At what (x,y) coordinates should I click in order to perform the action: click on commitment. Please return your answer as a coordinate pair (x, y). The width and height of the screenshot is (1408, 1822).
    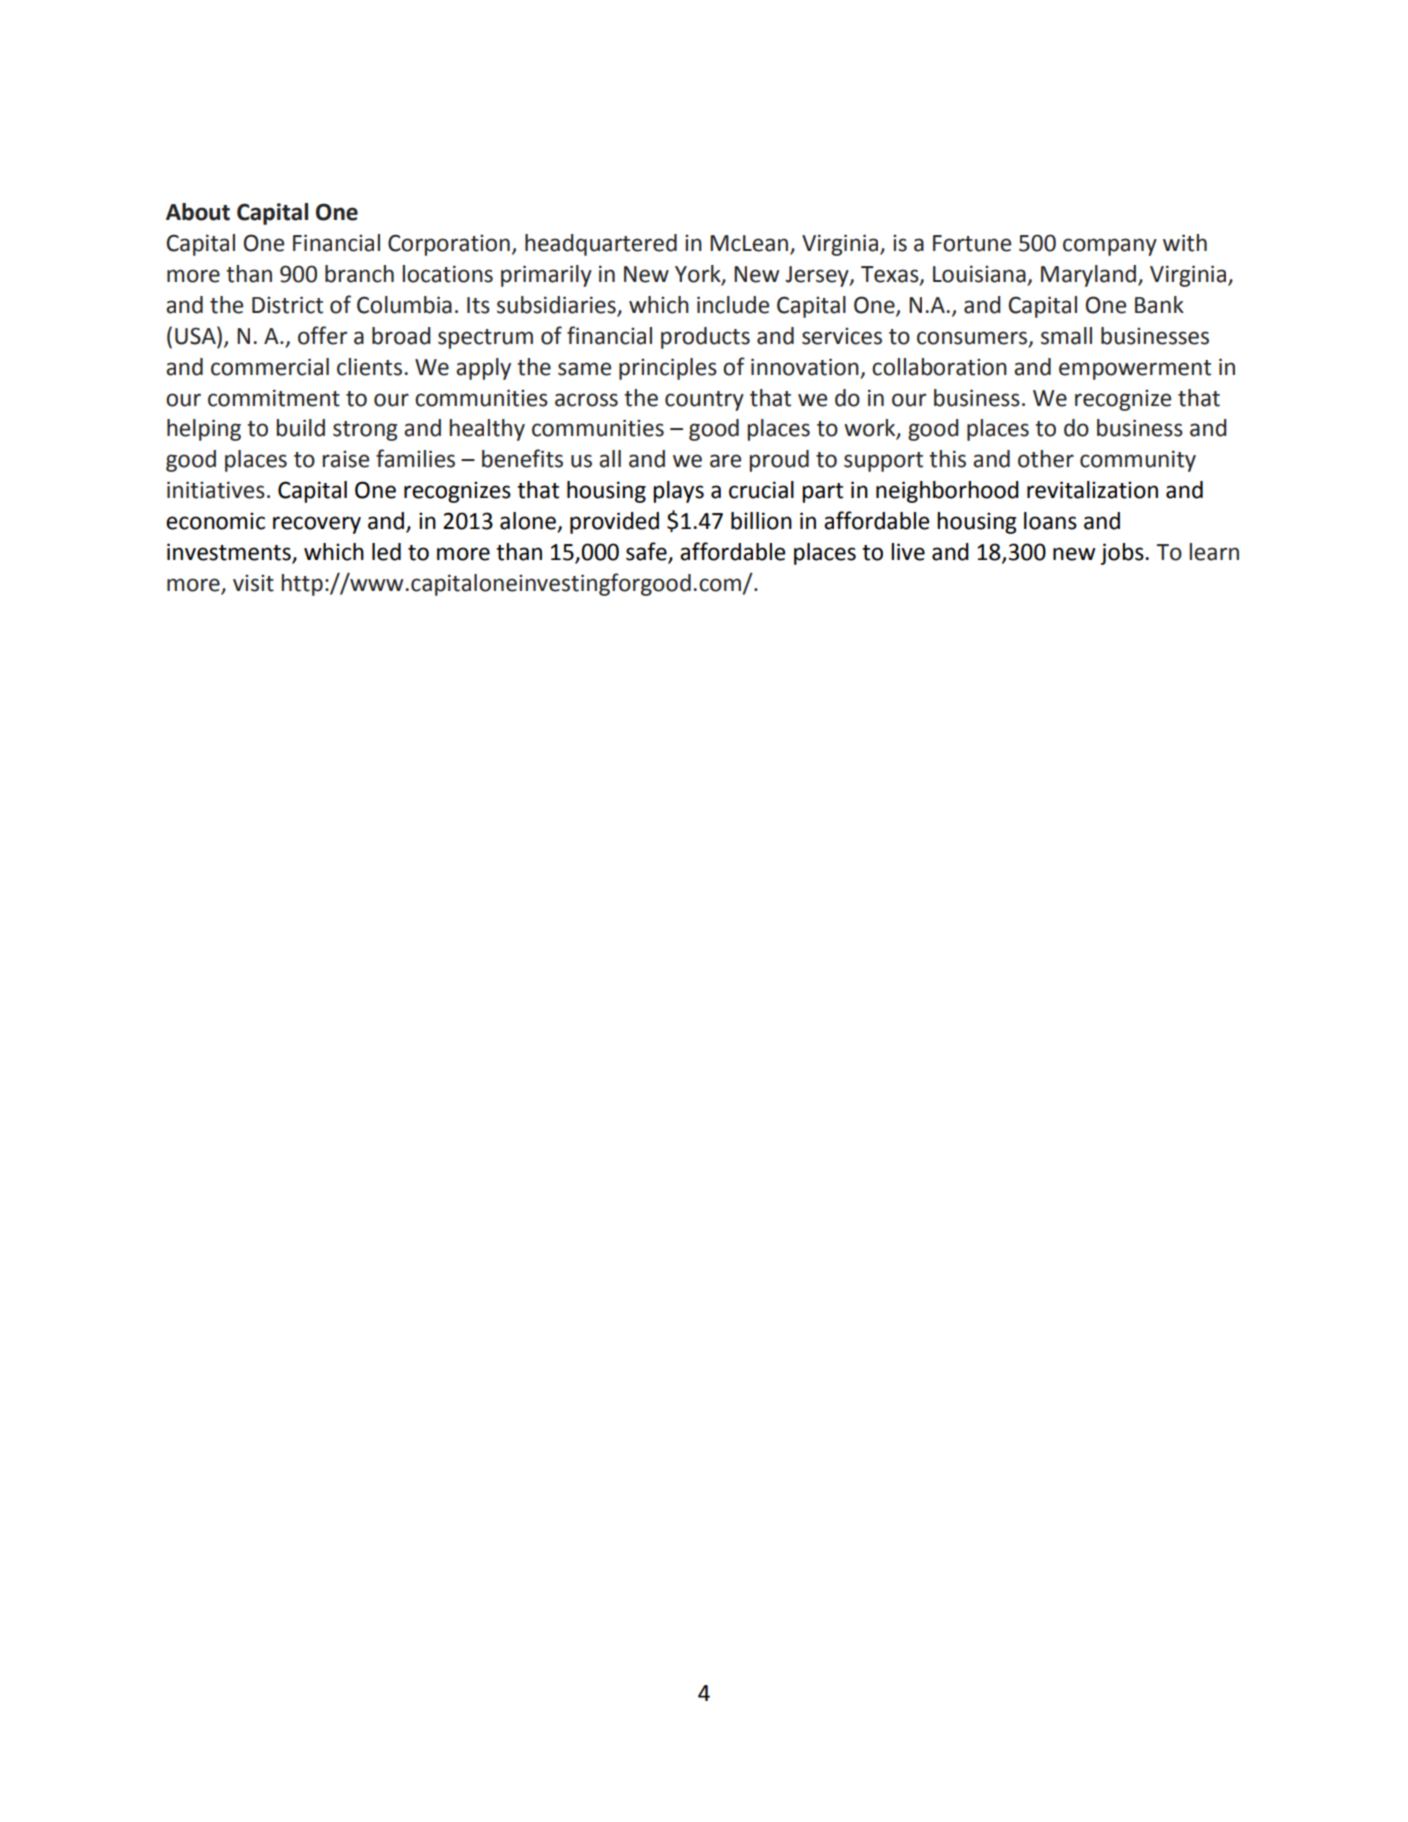
    Looking at the image, I should click on (274, 398).
